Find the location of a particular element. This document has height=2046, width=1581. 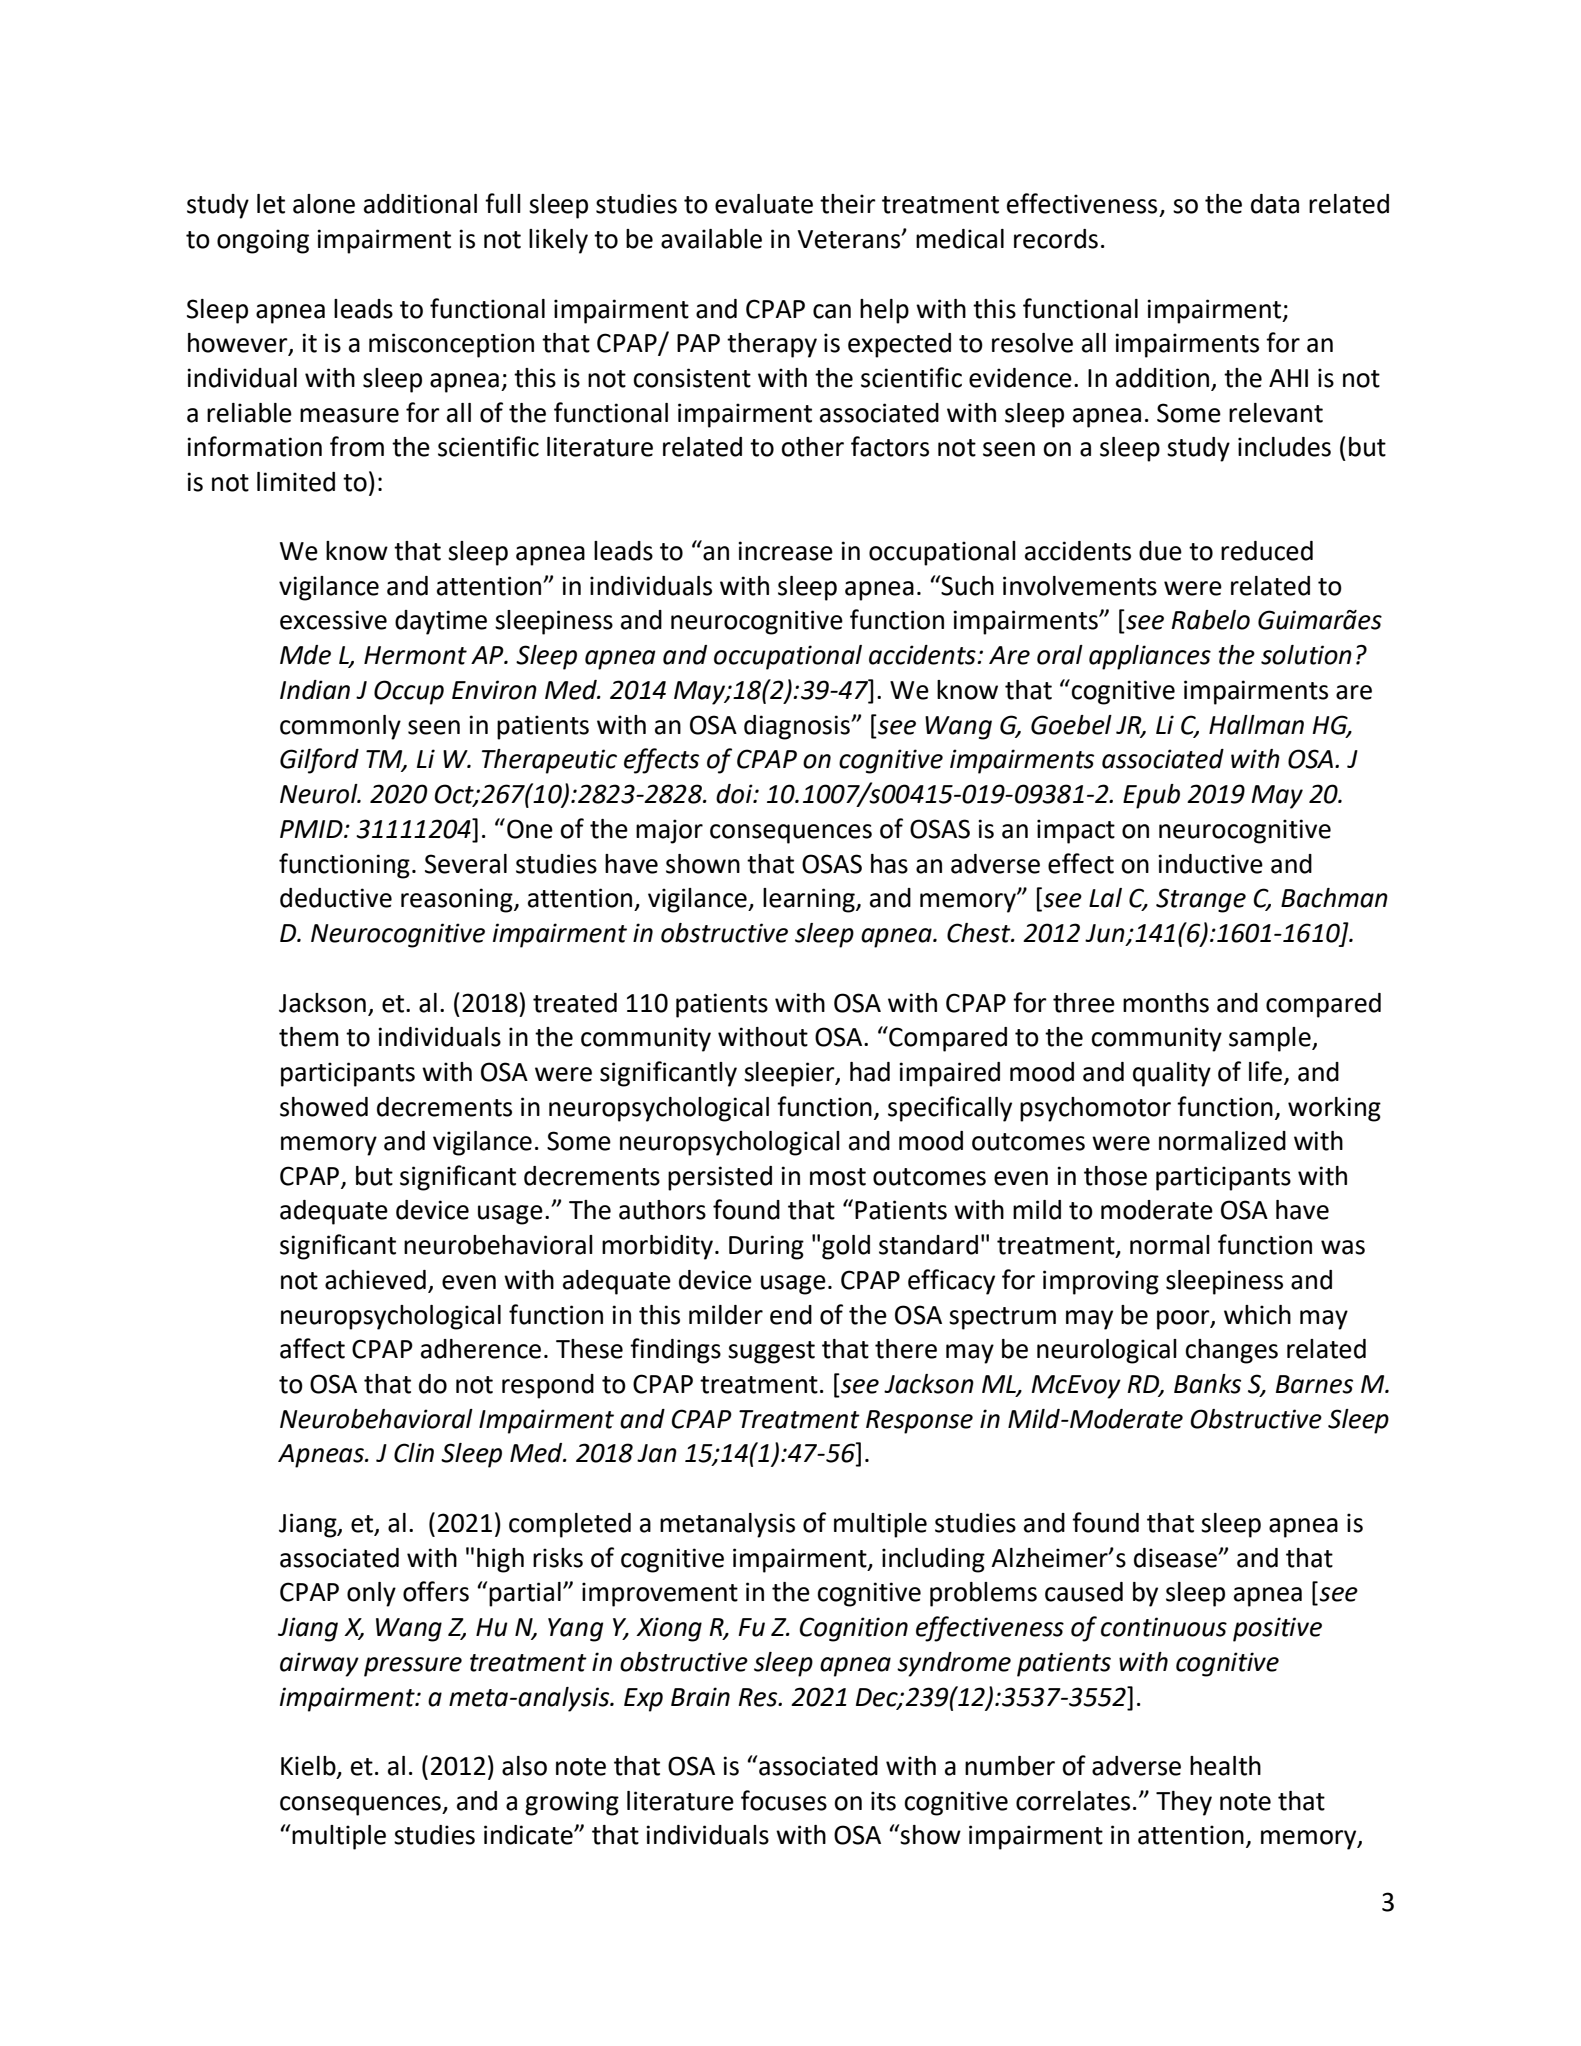

focuses is located at coordinates (784, 1800).
